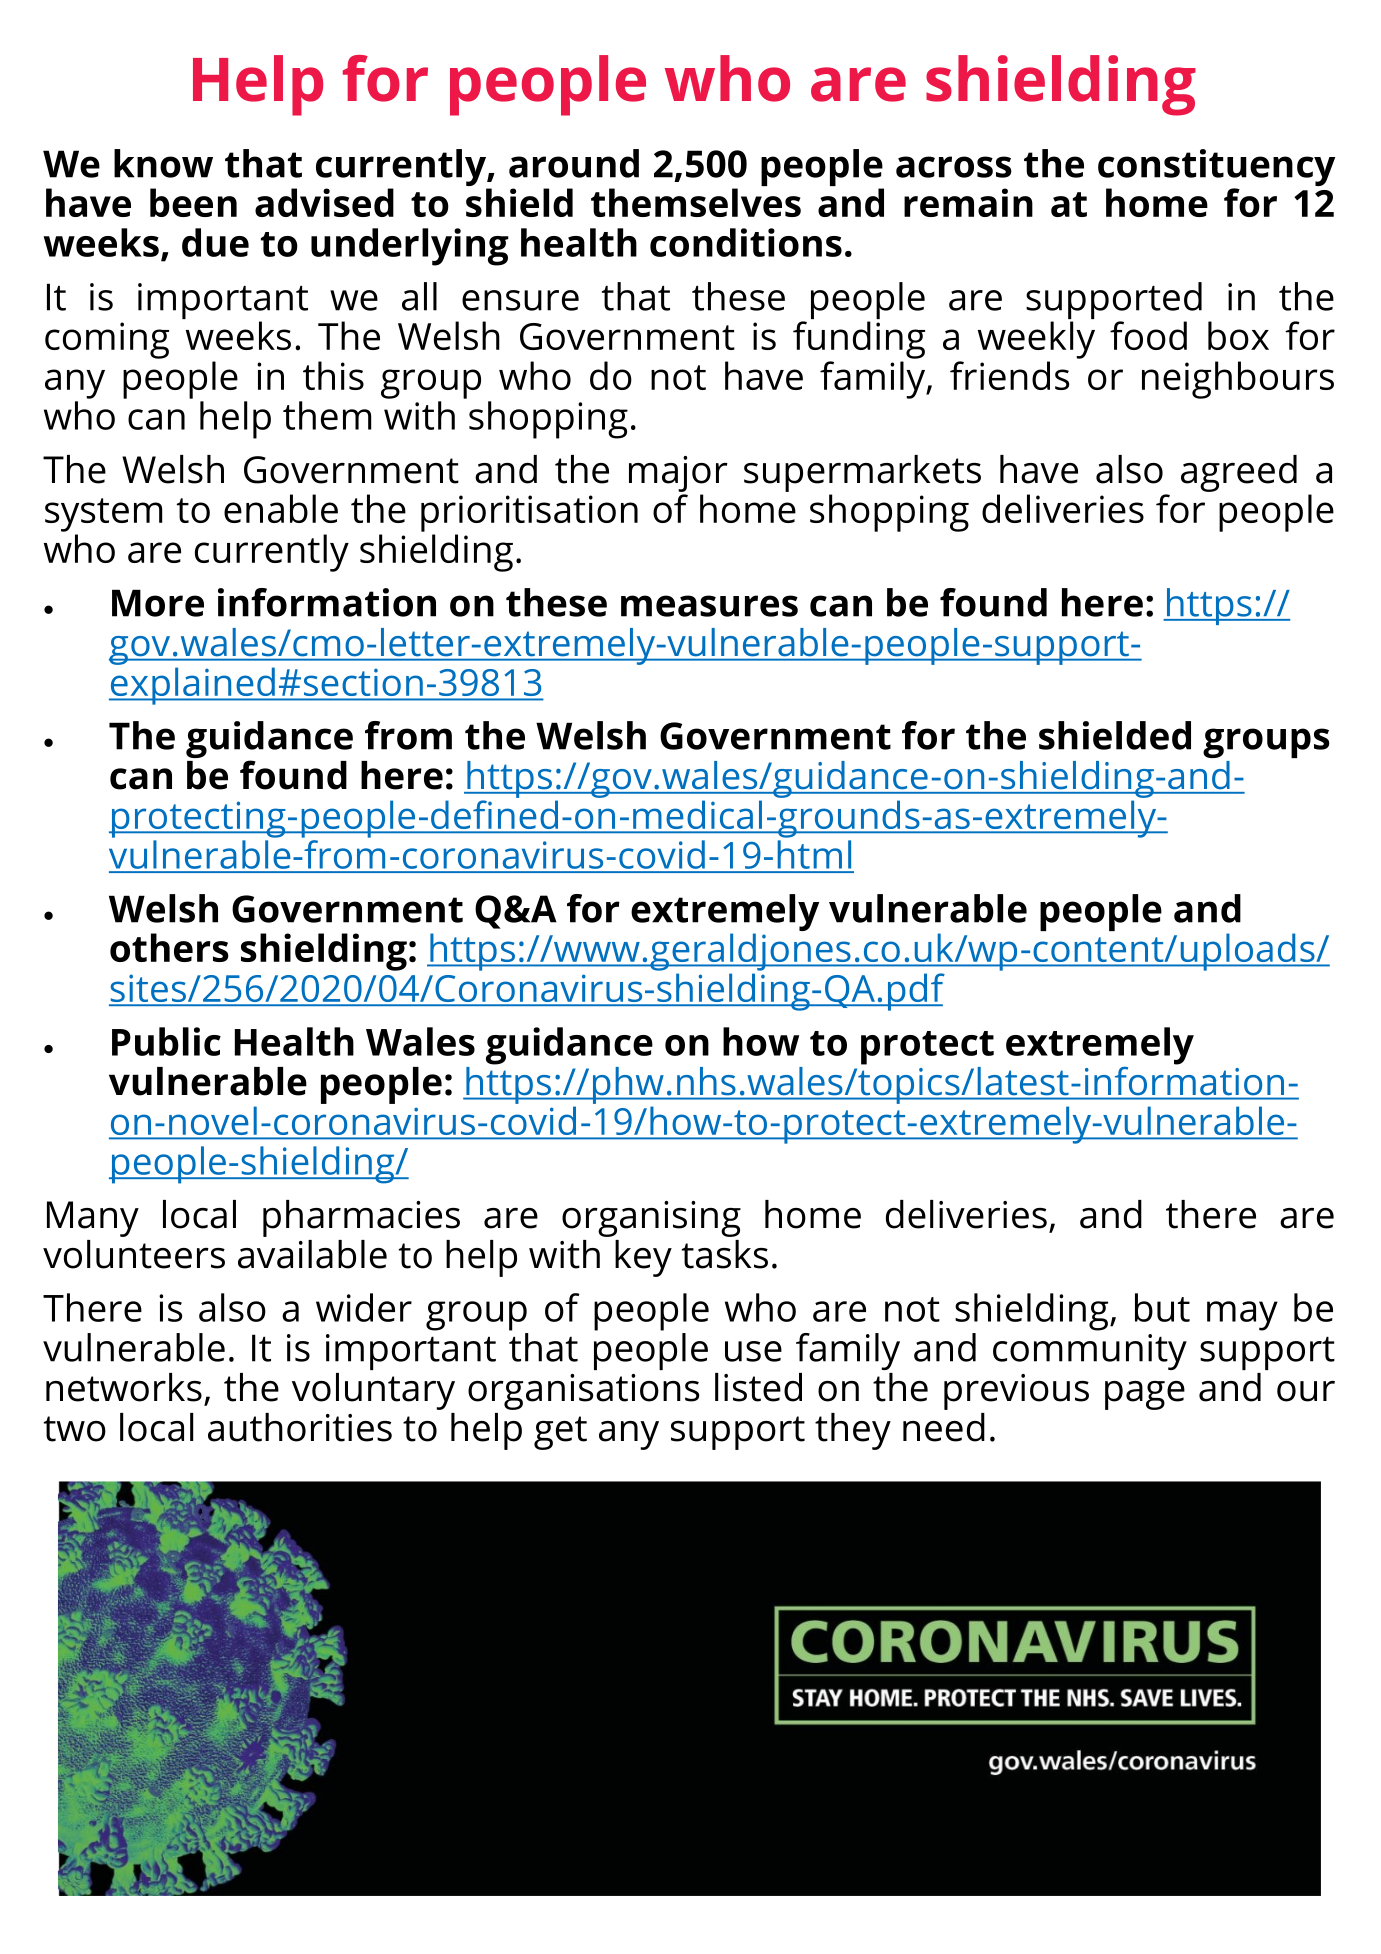  Describe the element at coordinates (758, 1387) in the page. I see `listed` at that location.
